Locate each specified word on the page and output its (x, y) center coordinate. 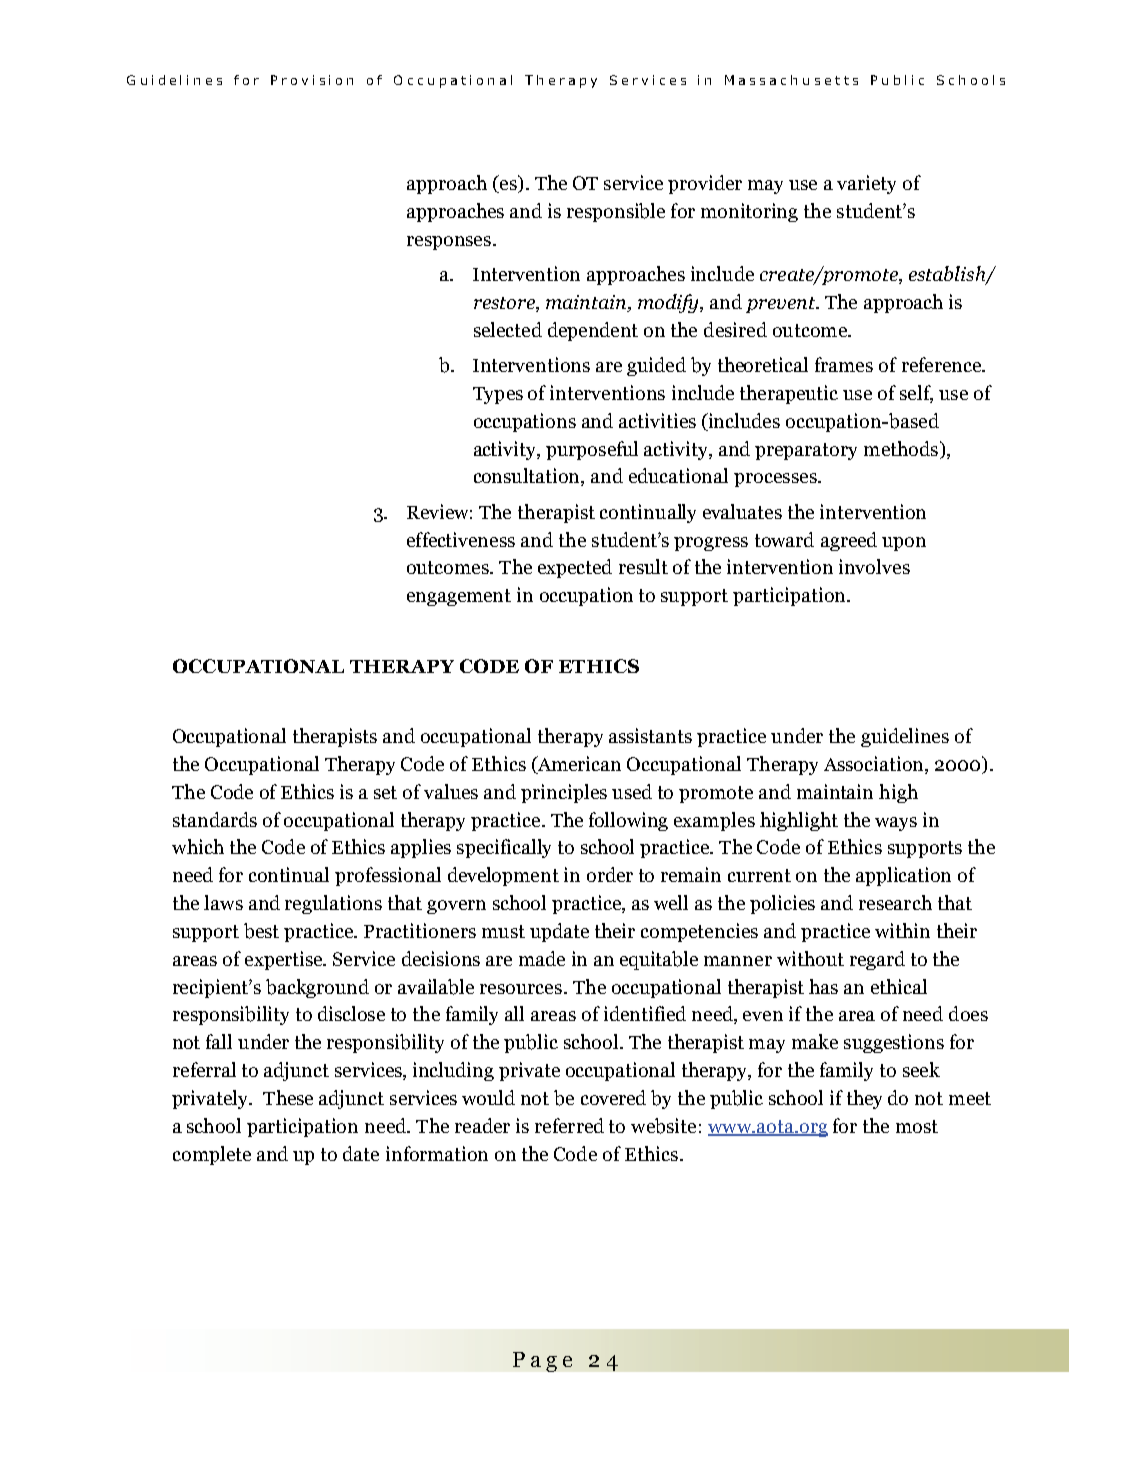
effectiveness (461, 539)
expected (575, 568)
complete (212, 1155)
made (542, 958)
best (261, 931)
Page (542, 1362)
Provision (312, 80)
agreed (849, 541)
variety (866, 184)
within (902, 930)
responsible (616, 212)
